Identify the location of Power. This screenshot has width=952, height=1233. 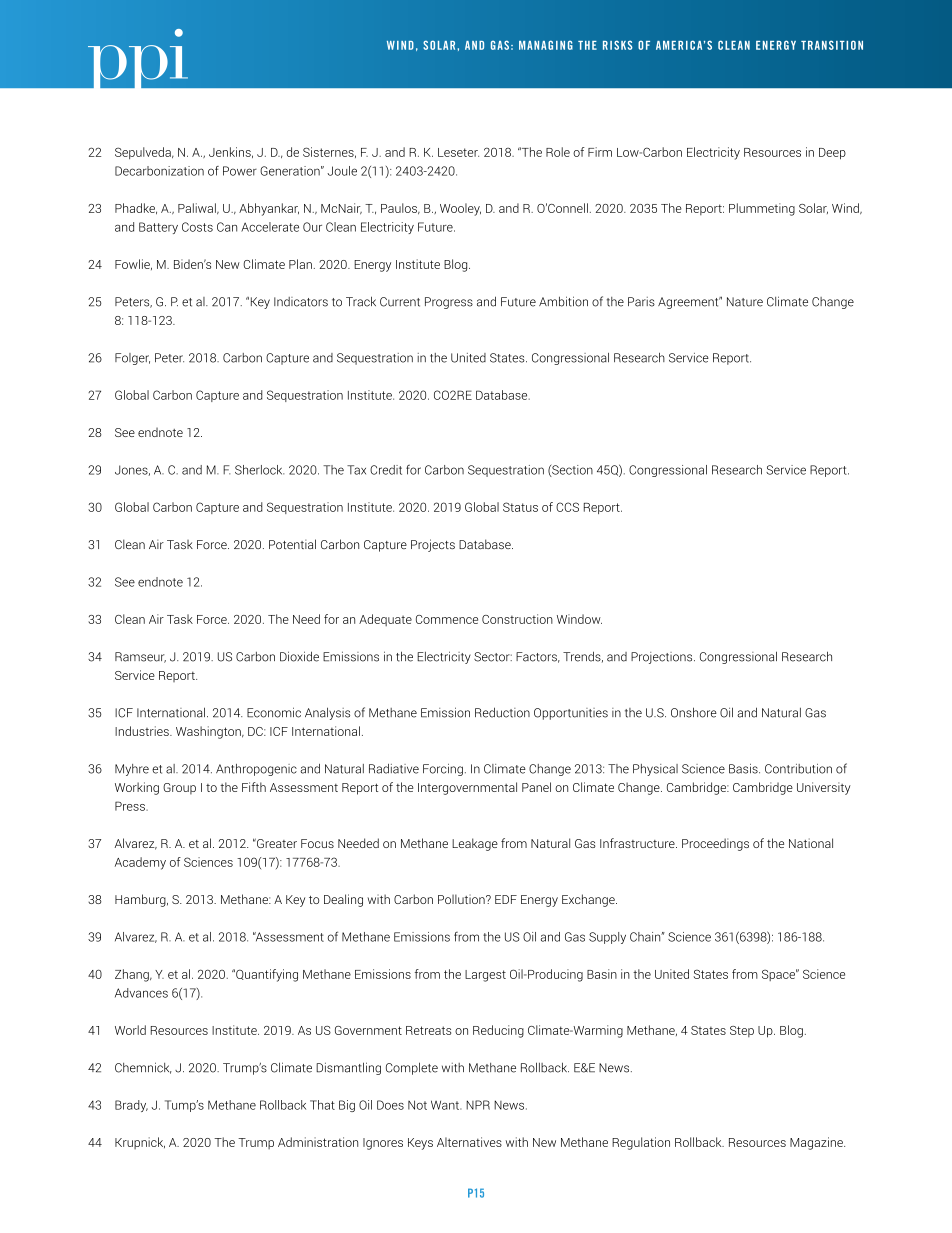
(240, 171).
